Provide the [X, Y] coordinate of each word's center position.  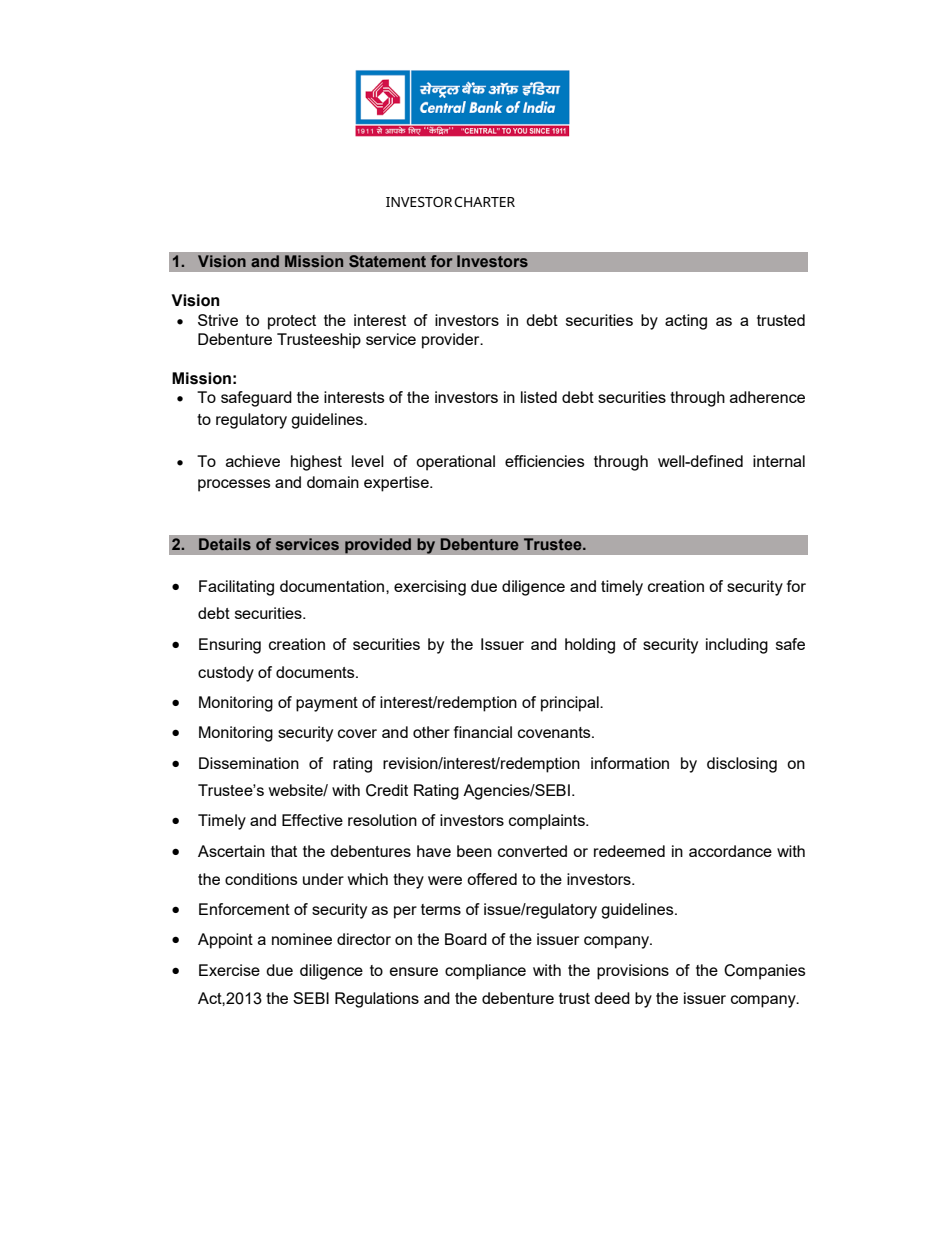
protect [292, 322]
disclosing [742, 765]
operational [455, 463]
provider [452, 341]
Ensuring [230, 646]
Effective [312, 820]
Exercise [229, 970]
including [737, 646]
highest [316, 463]
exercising [430, 588]
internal [779, 461]
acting [686, 322]
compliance [485, 972]
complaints [548, 822]
